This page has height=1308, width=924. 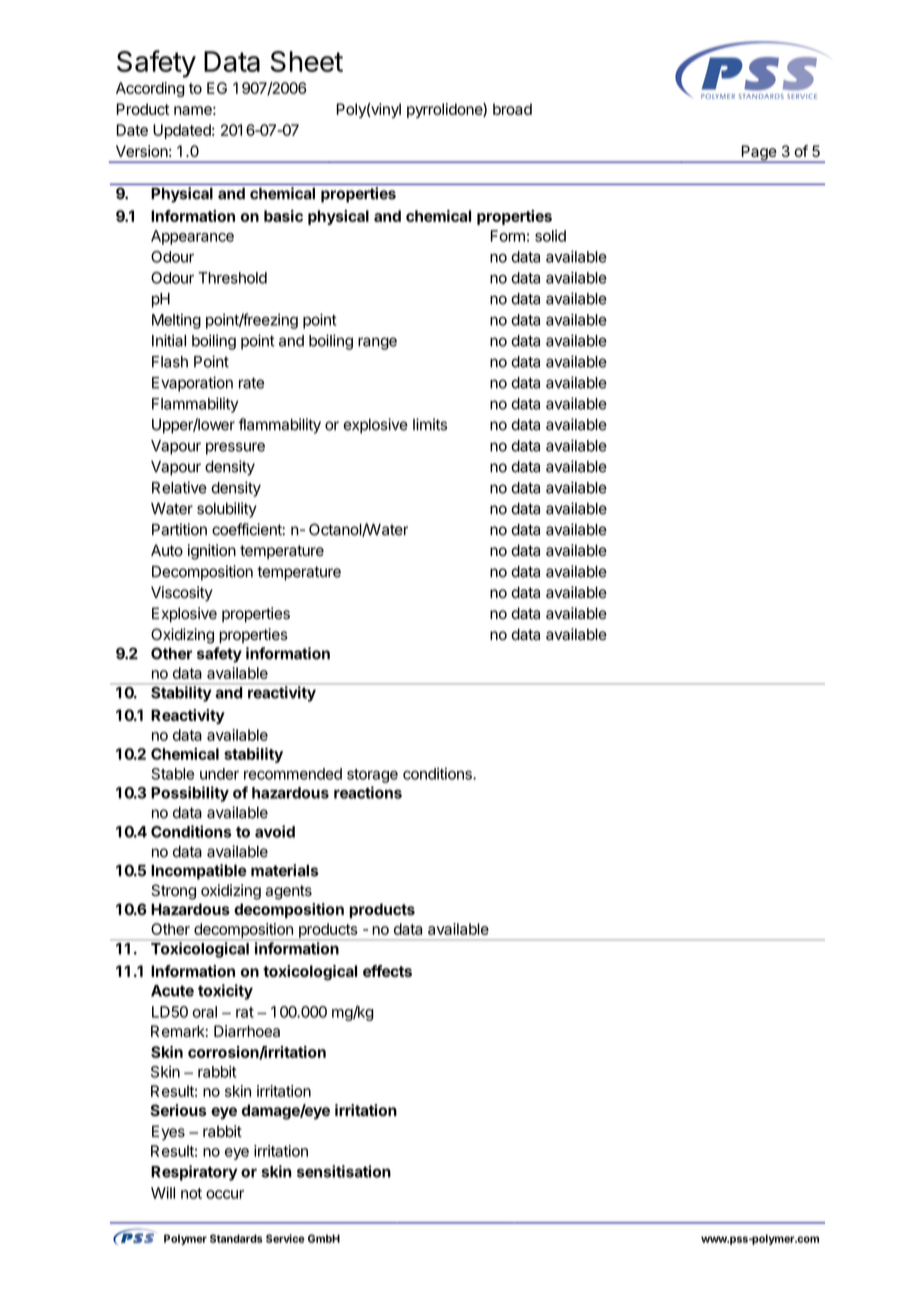 I want to click on solid, so click(x=550, y=236).
